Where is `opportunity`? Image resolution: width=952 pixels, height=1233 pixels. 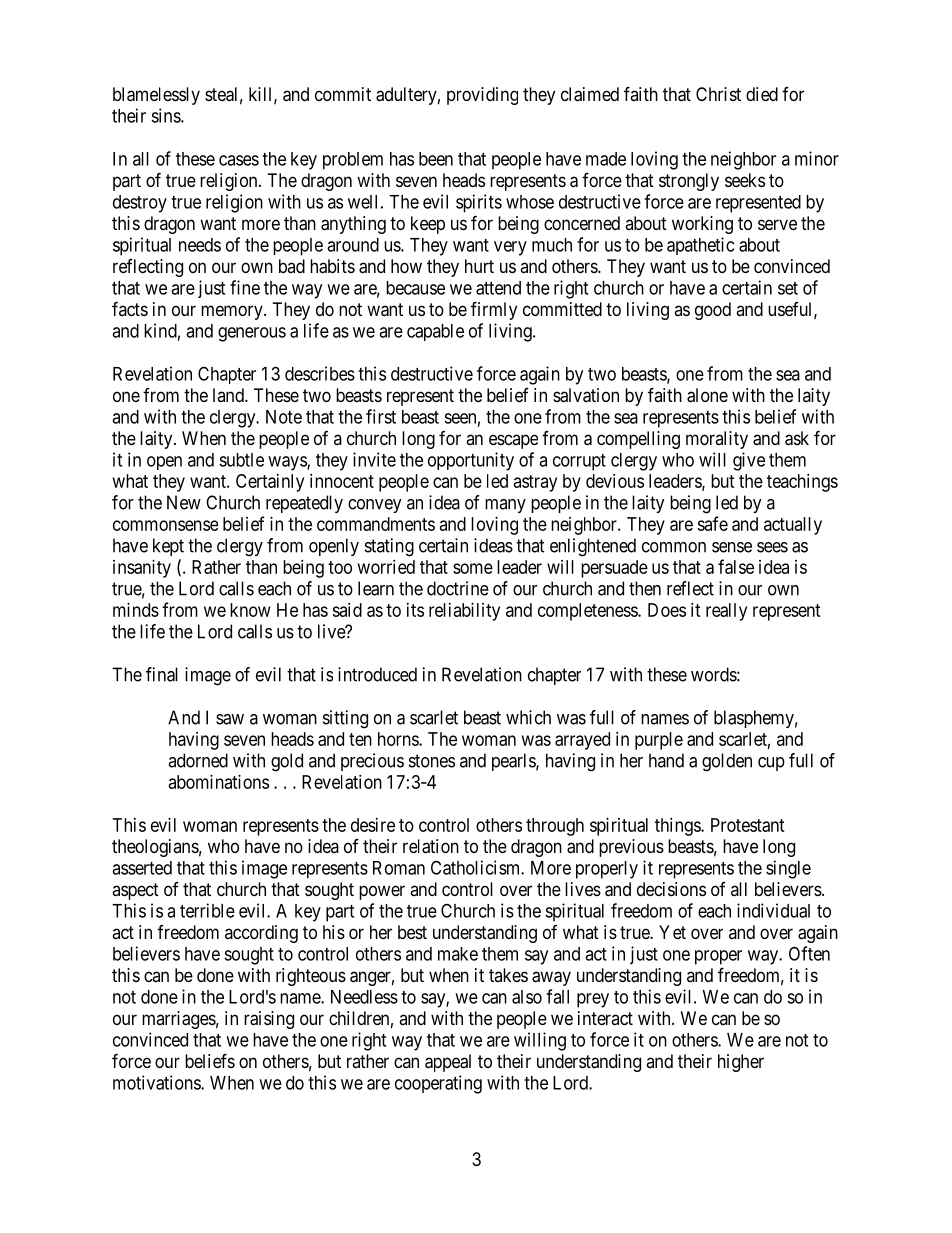
opportunity is located at coordinates (471, 461).
